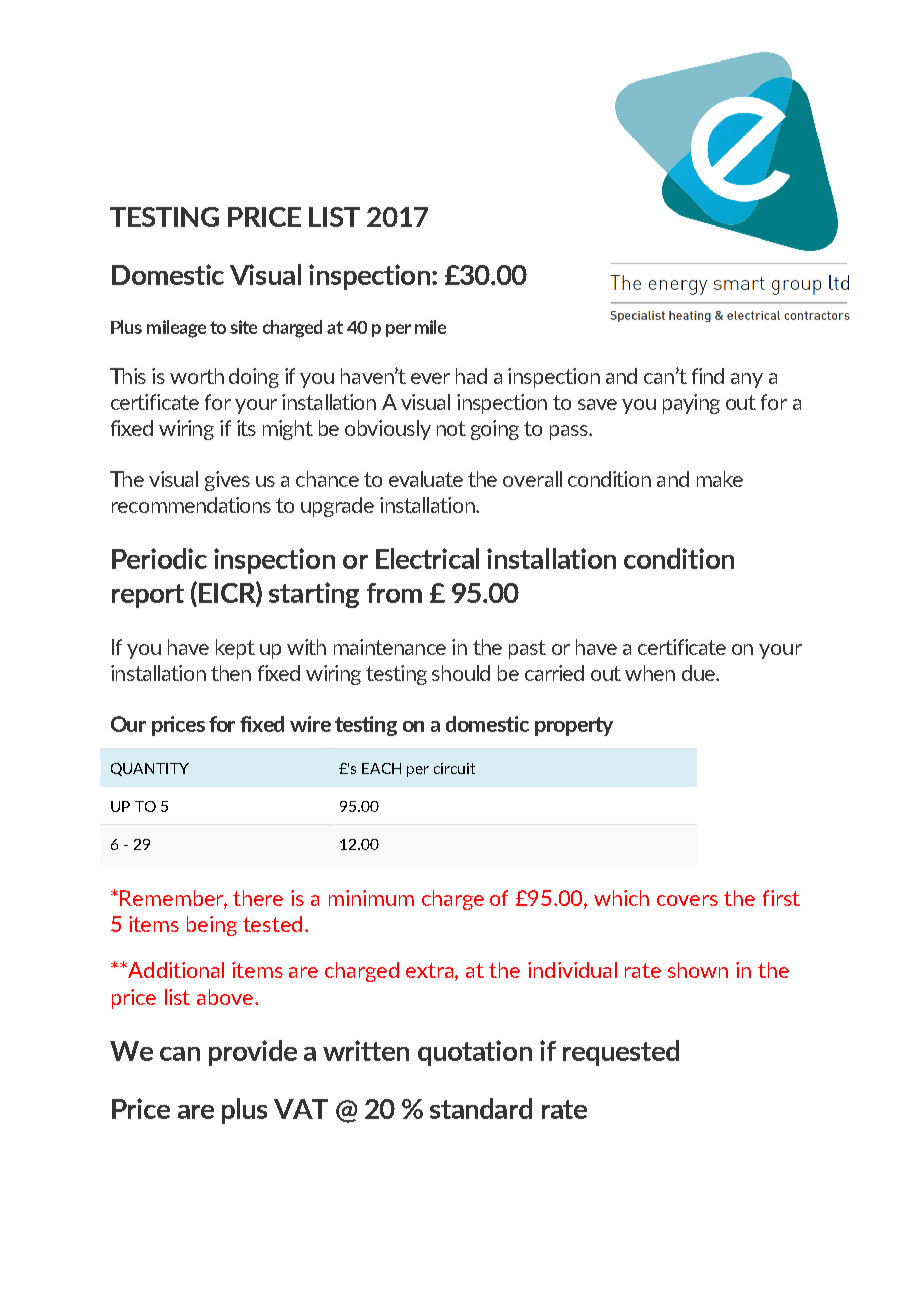 This page has height=1308, width=924. Describe the element at coordinates (481, 1108) in the page. I see `standard` at that location.
